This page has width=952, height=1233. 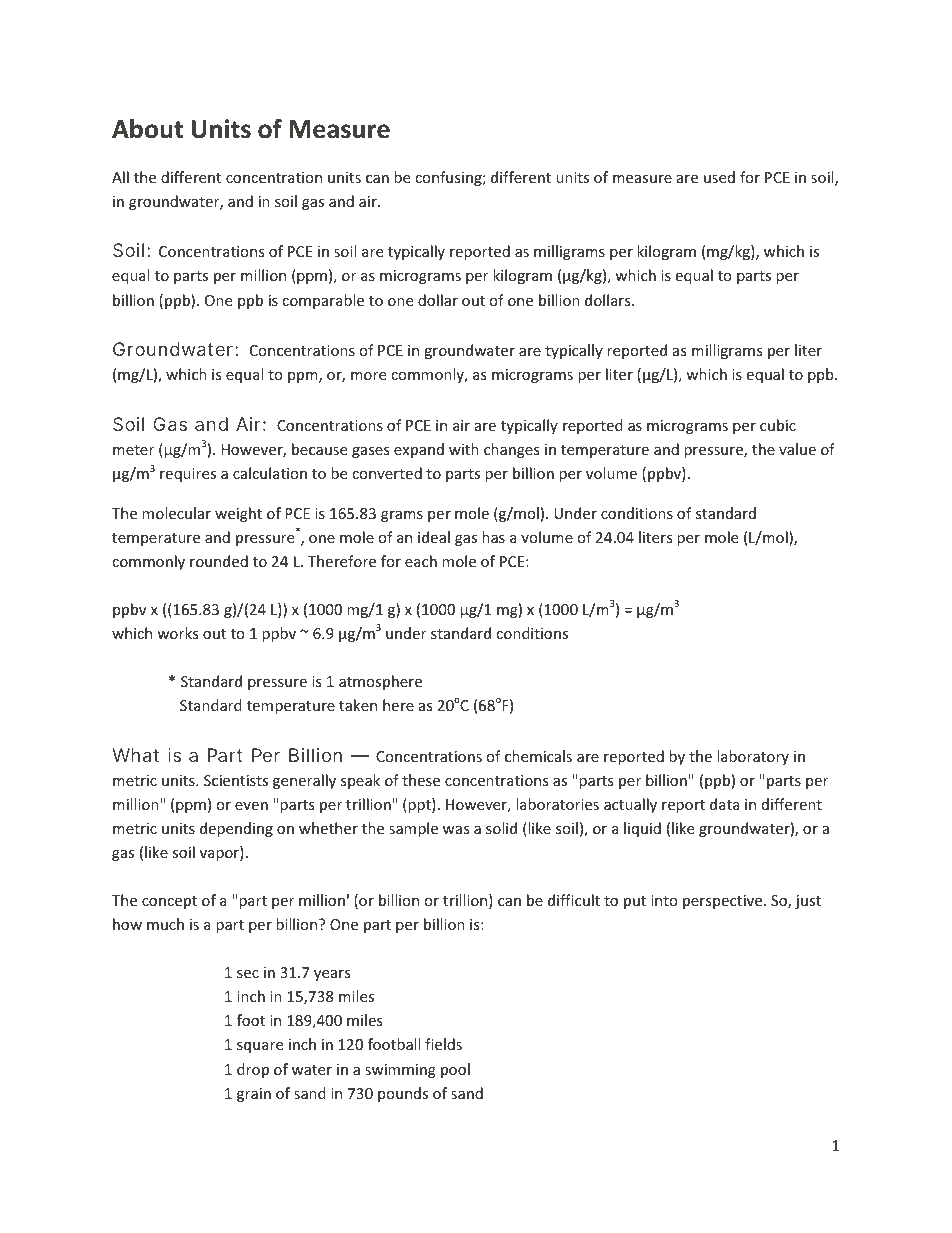 I want to click on pool, so click(x=455, y=1070).
